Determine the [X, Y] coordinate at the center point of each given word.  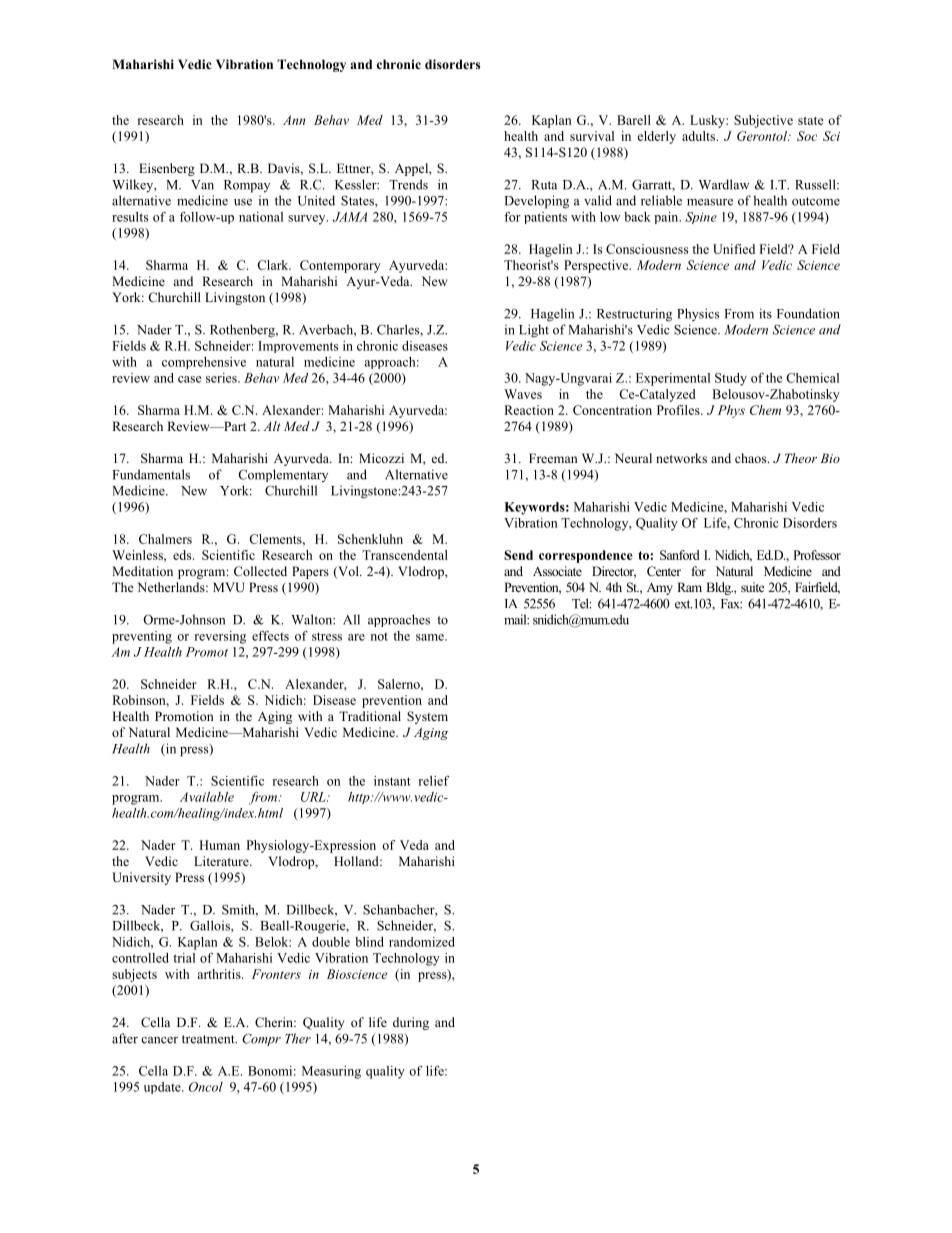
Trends [408, 184]
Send [518, 555]
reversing [220, 637]
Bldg [719, 588]
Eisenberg [167, 169]
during [411, 1023]
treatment [209, 1039]
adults [699, 136]
